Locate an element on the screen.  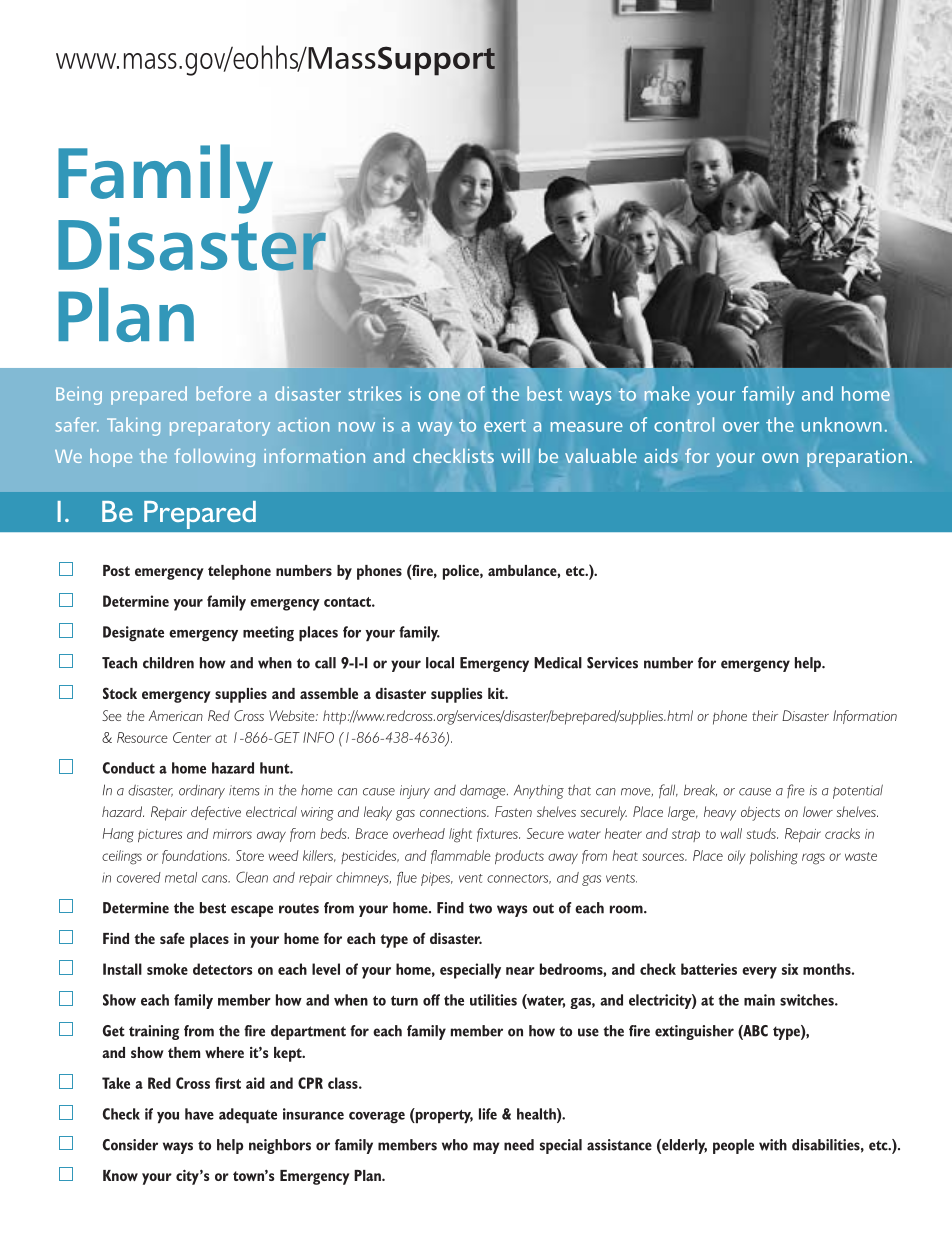
exert is located at coordinates (505, 425).
